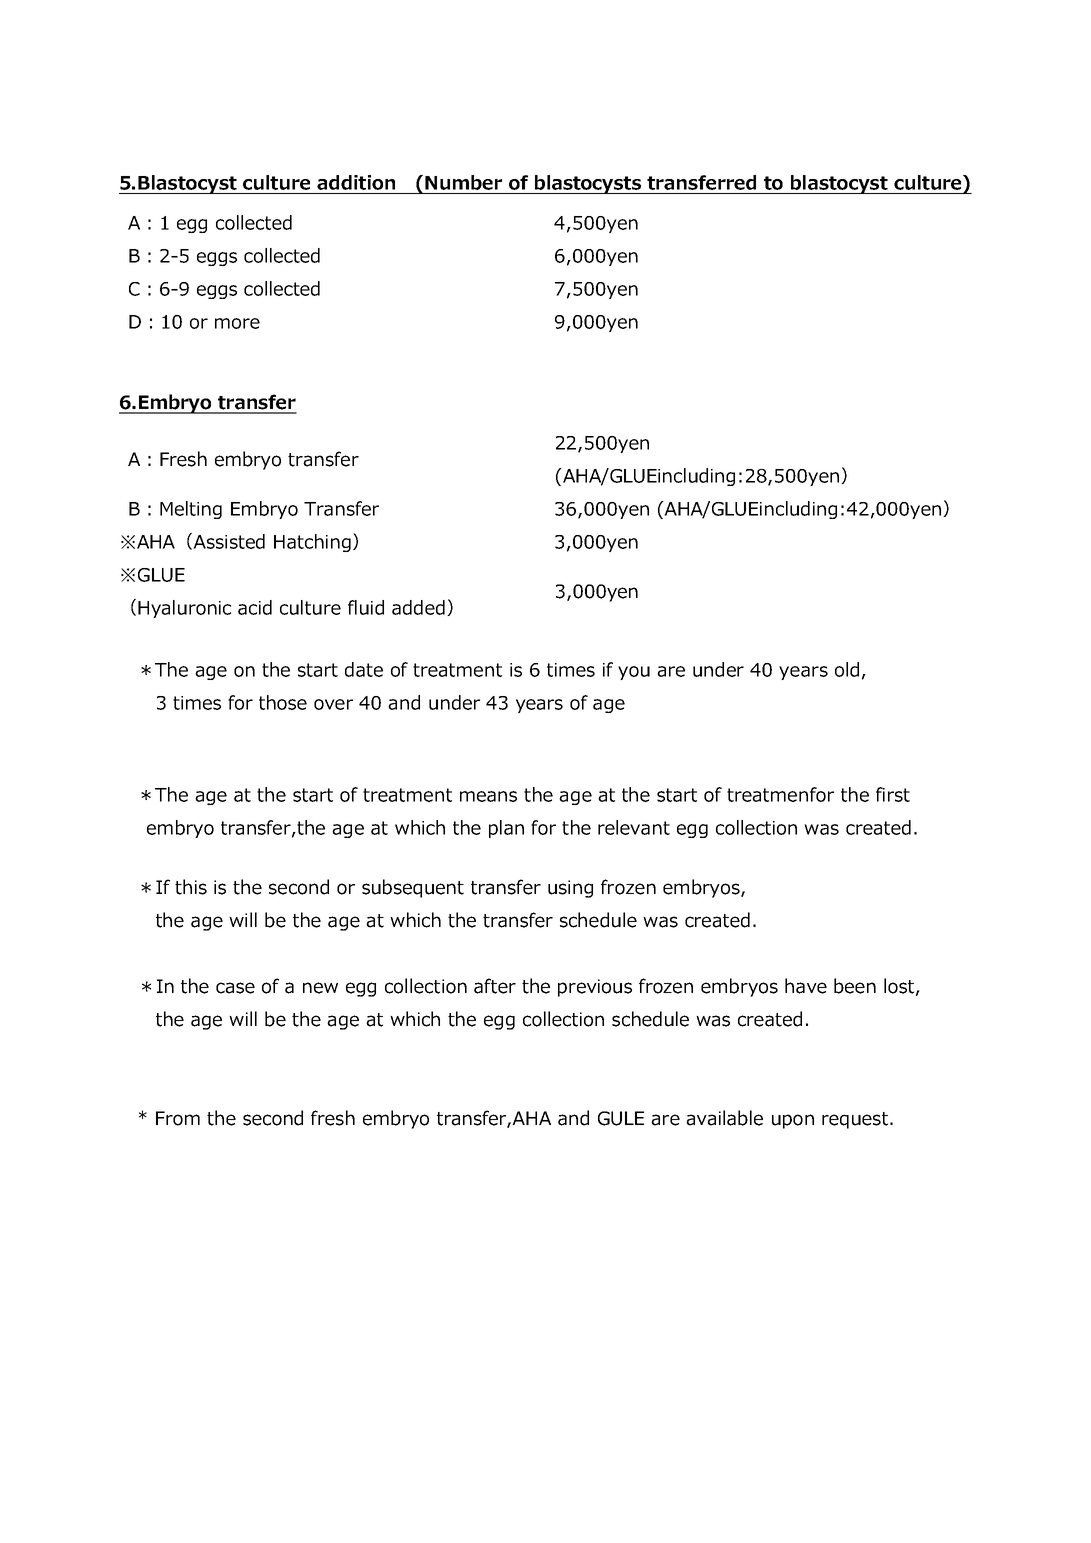  I want to click on From, so click(178, 1118).
